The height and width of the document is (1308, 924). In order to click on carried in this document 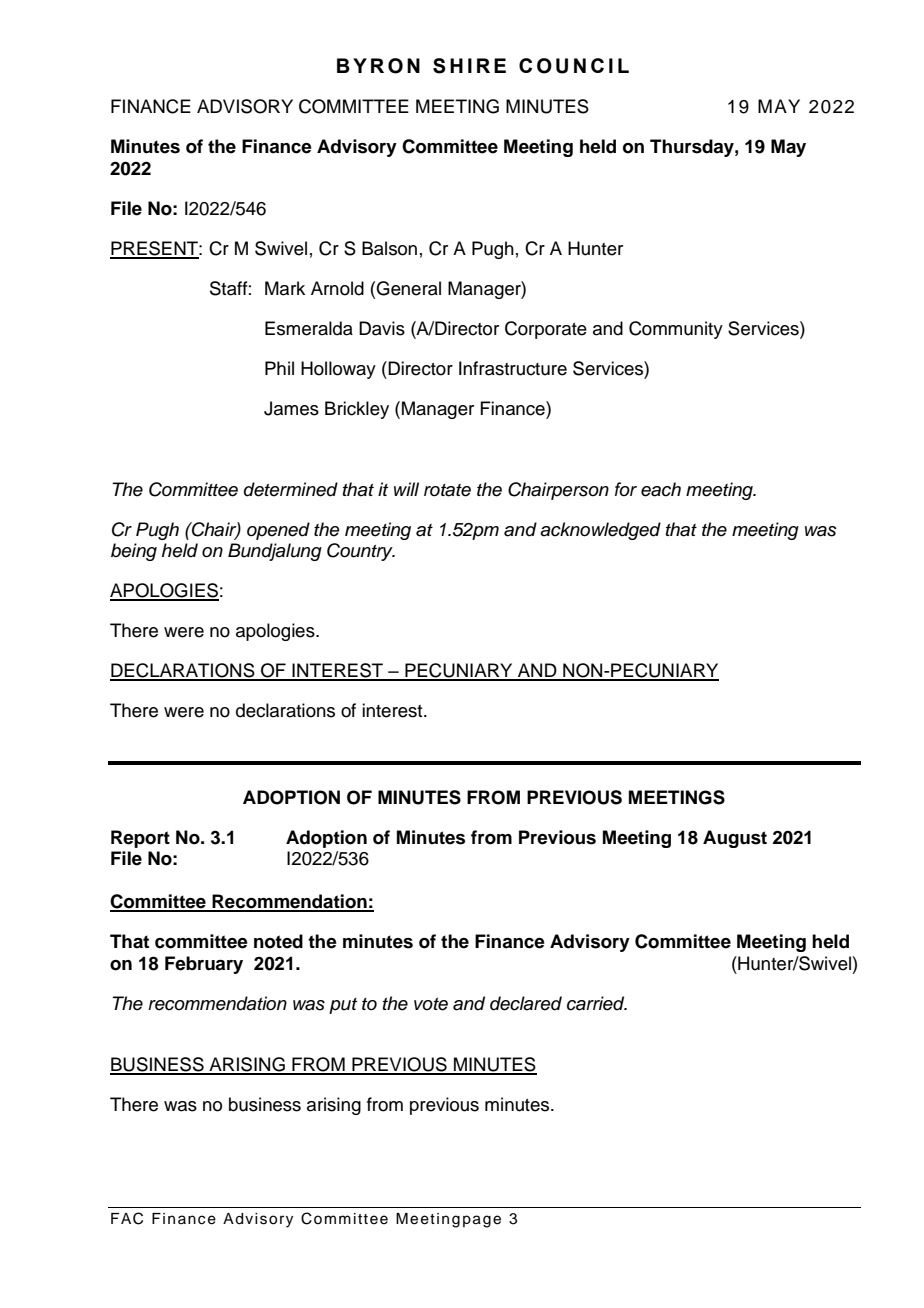, I will do `click(597, 1003)`.
